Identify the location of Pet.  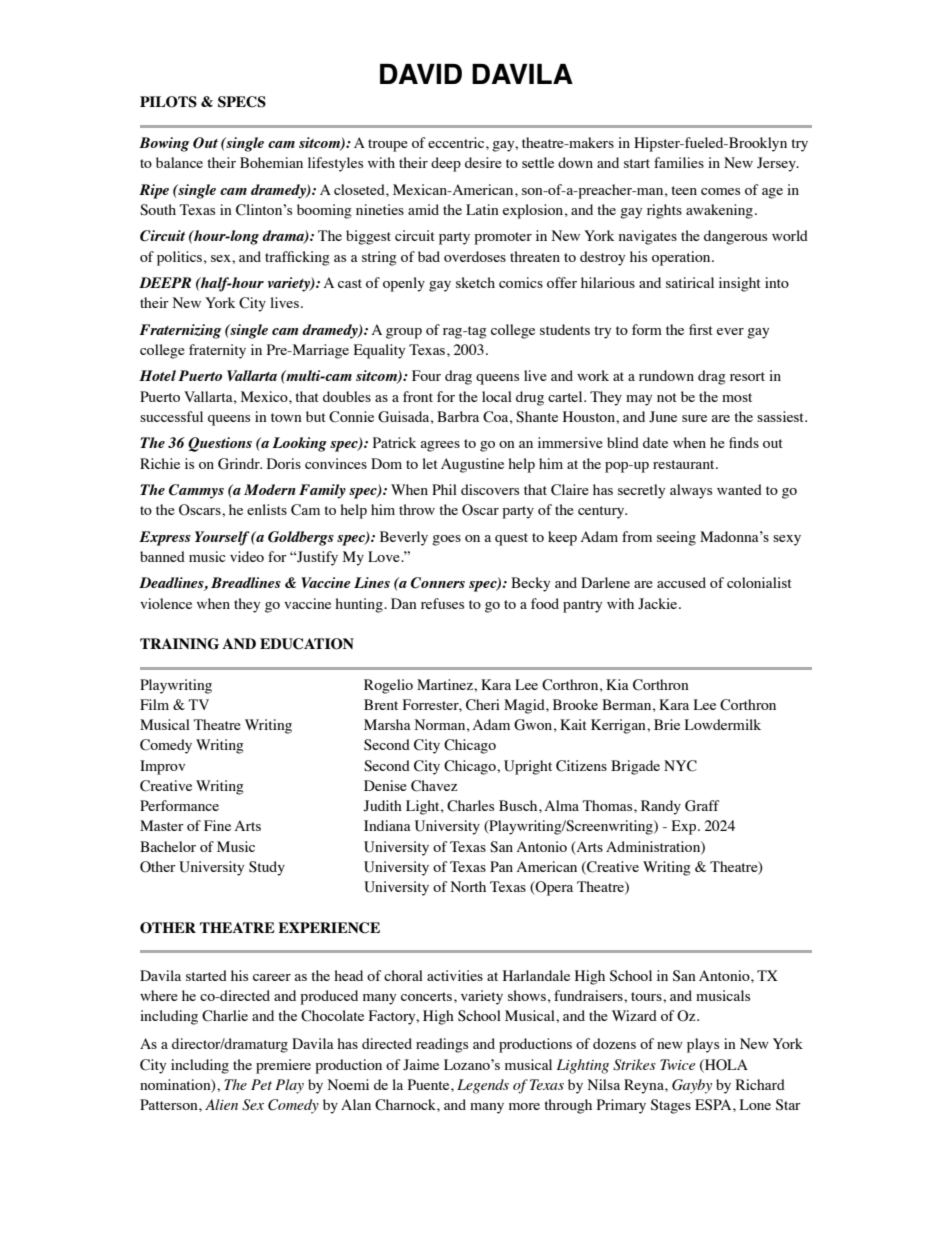
(261, 1084).
